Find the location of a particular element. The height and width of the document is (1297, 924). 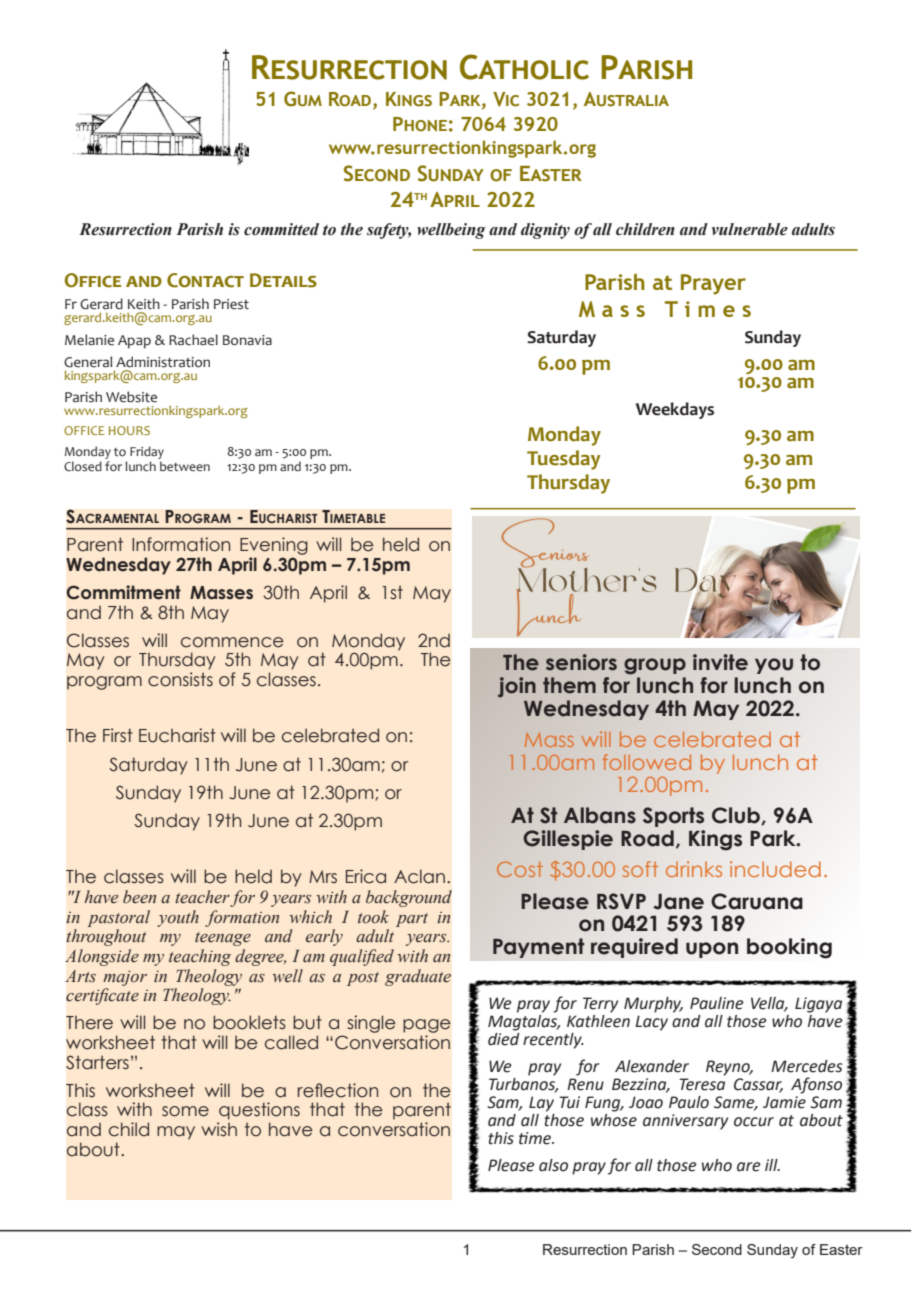

Phone is located at coordinates (420, 124).
